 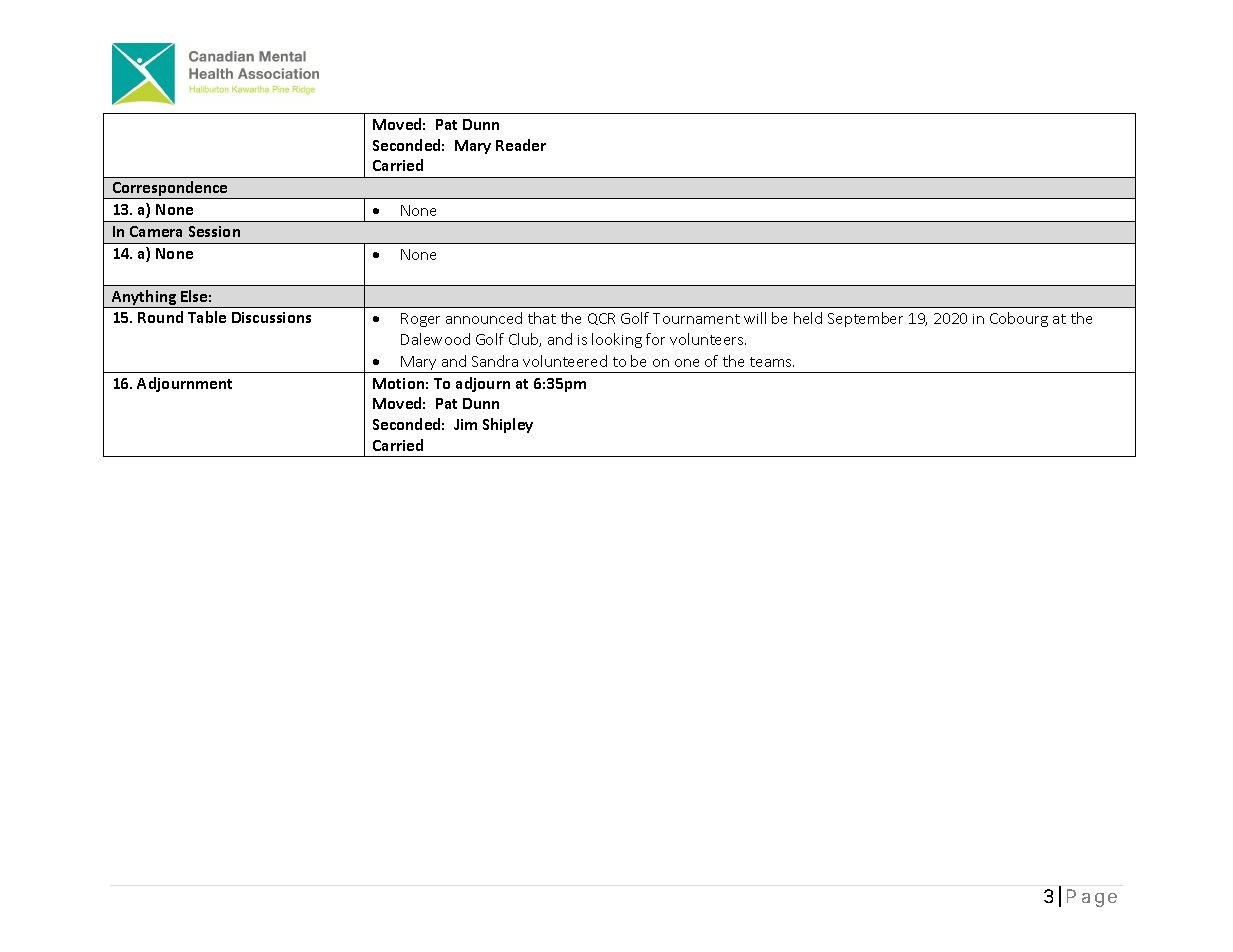 What do you see at coordinates (772, 362) in the screenshot?
I see `teams` at bounding box center [772, 362].
